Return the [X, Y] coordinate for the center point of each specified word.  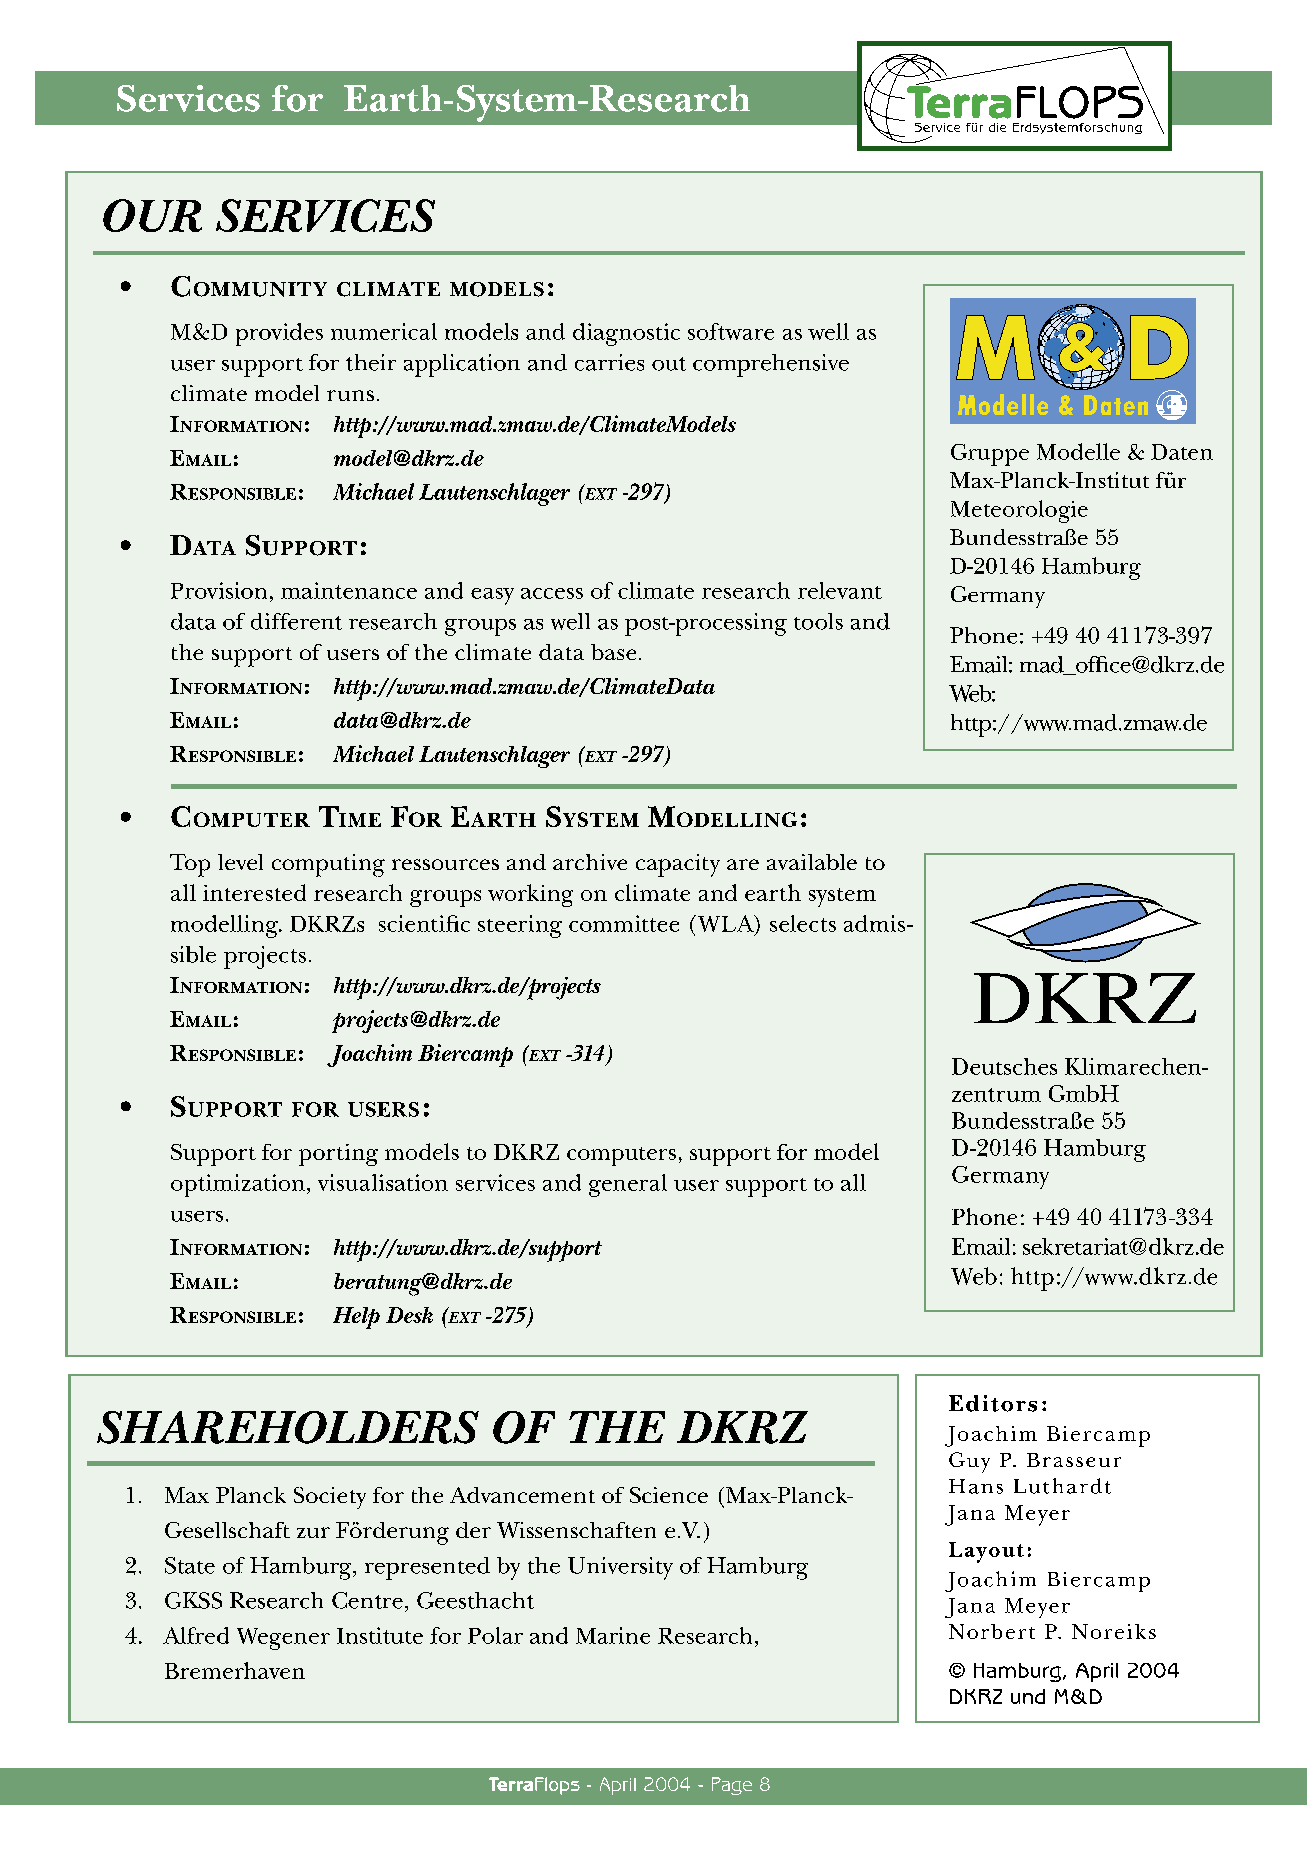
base [613, 652]
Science [669, 1495]
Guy [969, 1462]
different [296, 621]
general [628, 1185]
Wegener [283, 1639]
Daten [1182, 452]
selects [803, 923]
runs [350, 395]
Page [732, 1786]
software [731, 331]
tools [818, 621]
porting [338, 1155]
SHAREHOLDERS [288, 1427]
